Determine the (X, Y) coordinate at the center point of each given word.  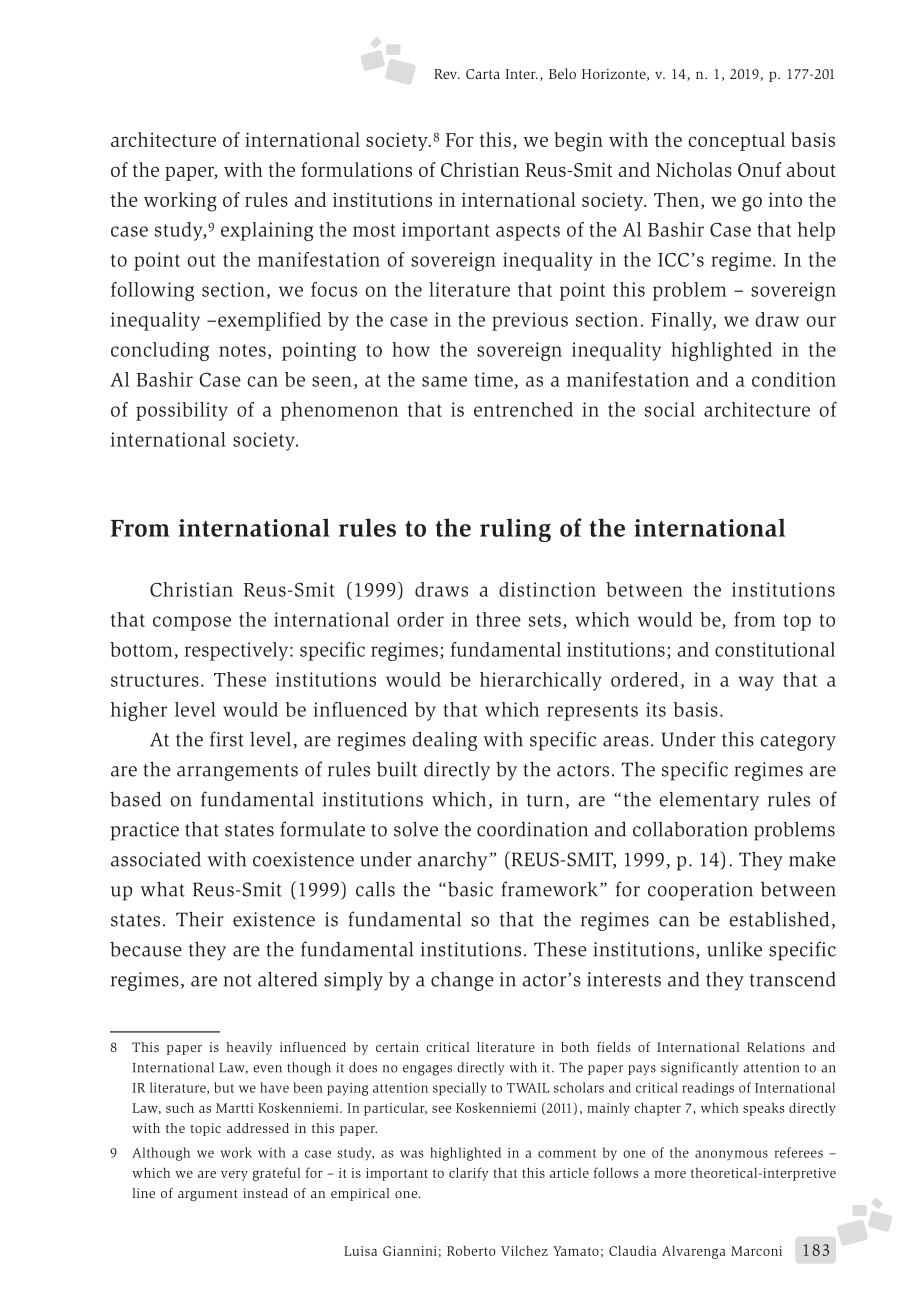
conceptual (736, 141)
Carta (483, 74)
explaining (267, 231)
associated (156, 859)
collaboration (690, 829)
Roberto (471, 1251)
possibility (182, 411)
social (670, 409)
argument (208, 1195)
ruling (515, 530)
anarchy (453, 861)
